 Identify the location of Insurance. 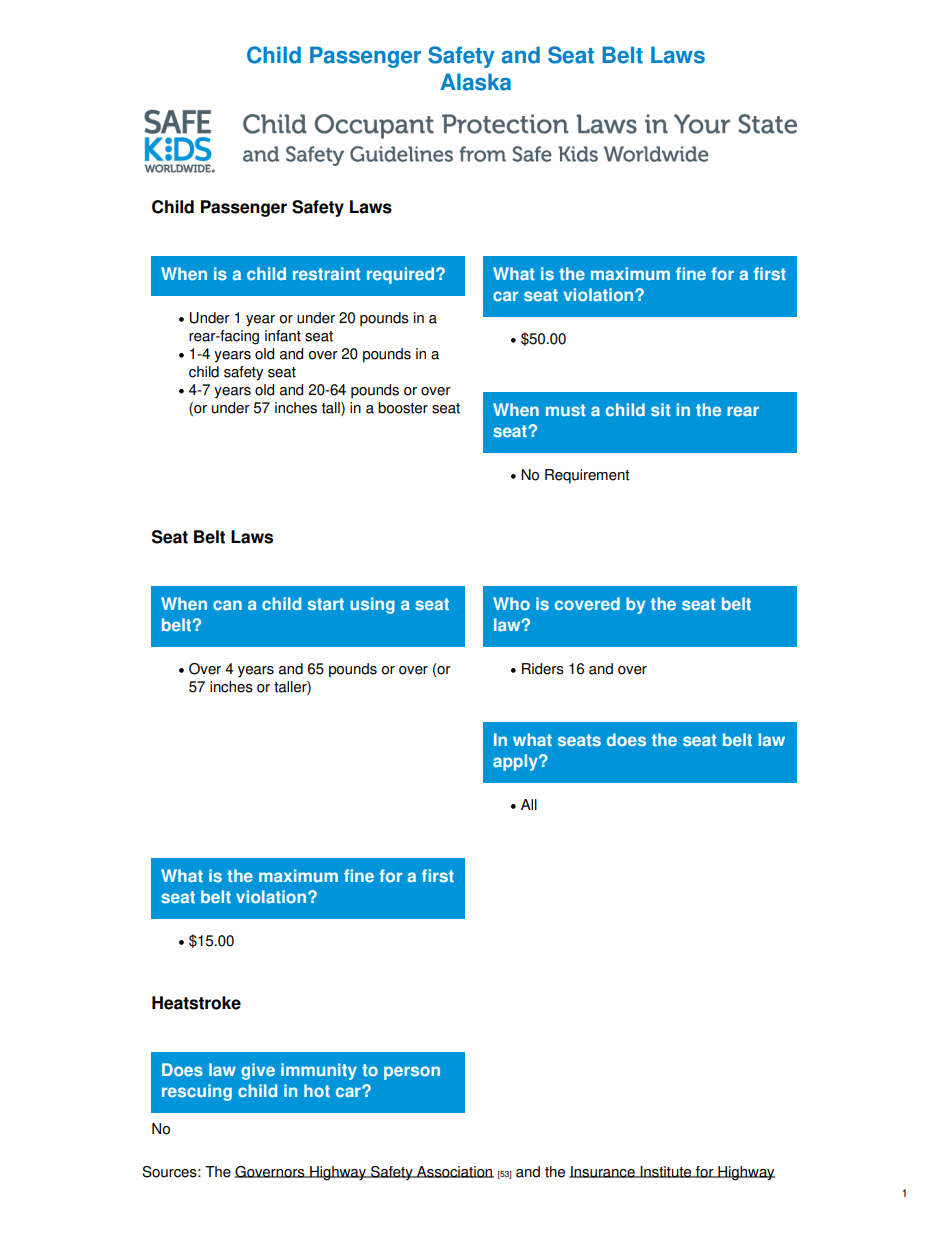
(603, 1172).
